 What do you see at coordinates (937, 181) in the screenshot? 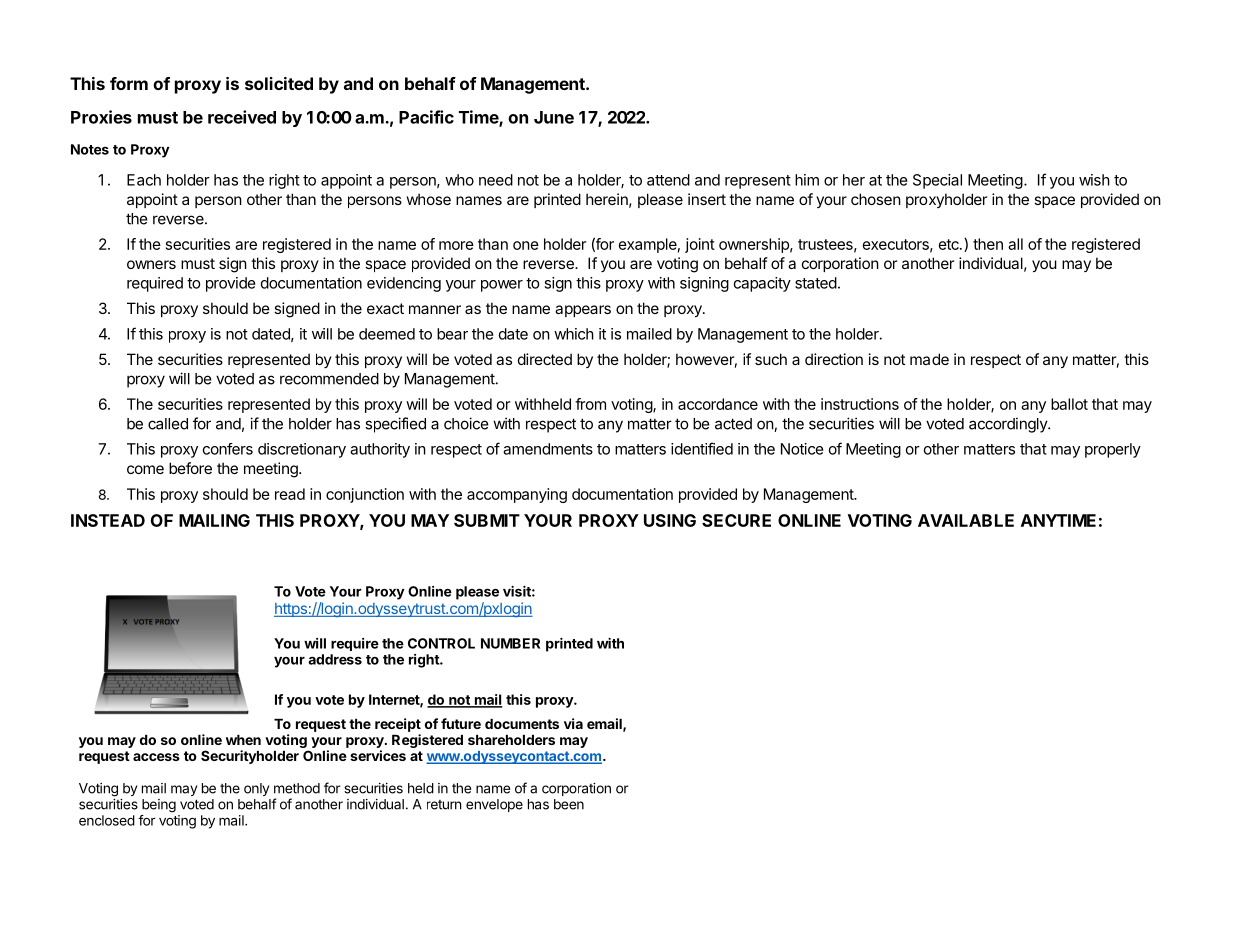
I see `Special` at bounding box center [937, 181].
